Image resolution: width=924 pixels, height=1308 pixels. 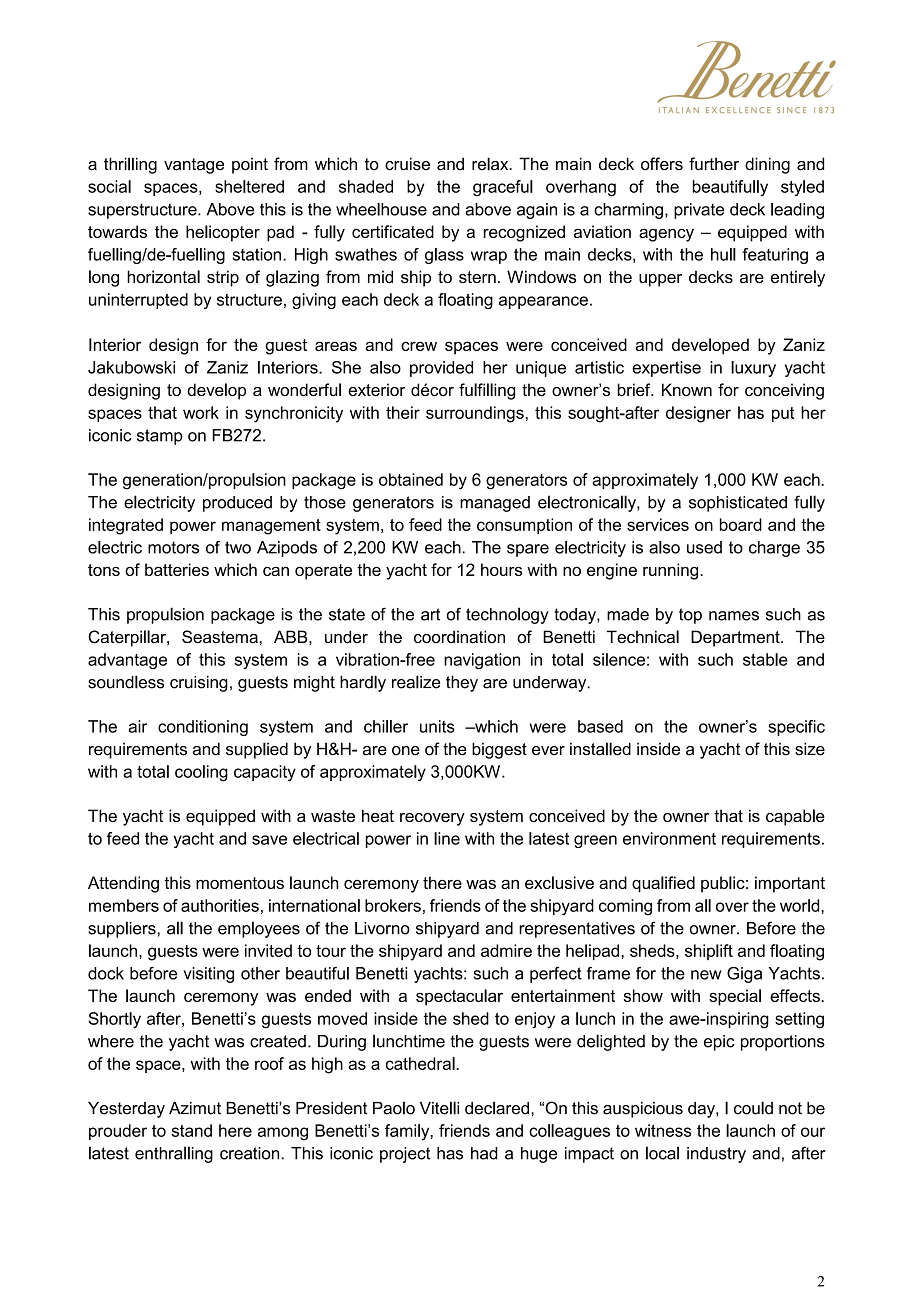 I want to click on graceful, so click(x=503, y=188).
